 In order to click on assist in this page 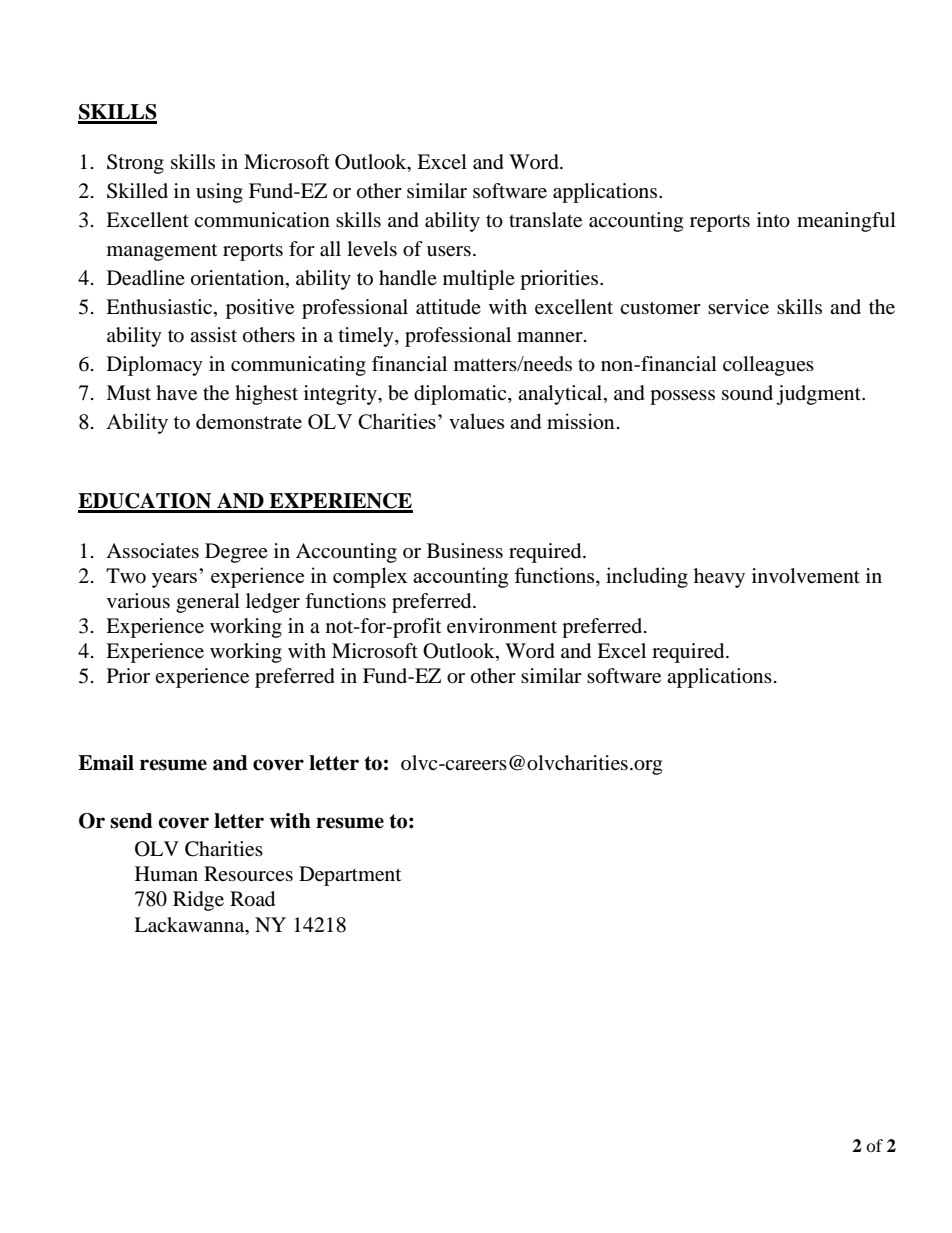, I will do `click(213, 334)`.
